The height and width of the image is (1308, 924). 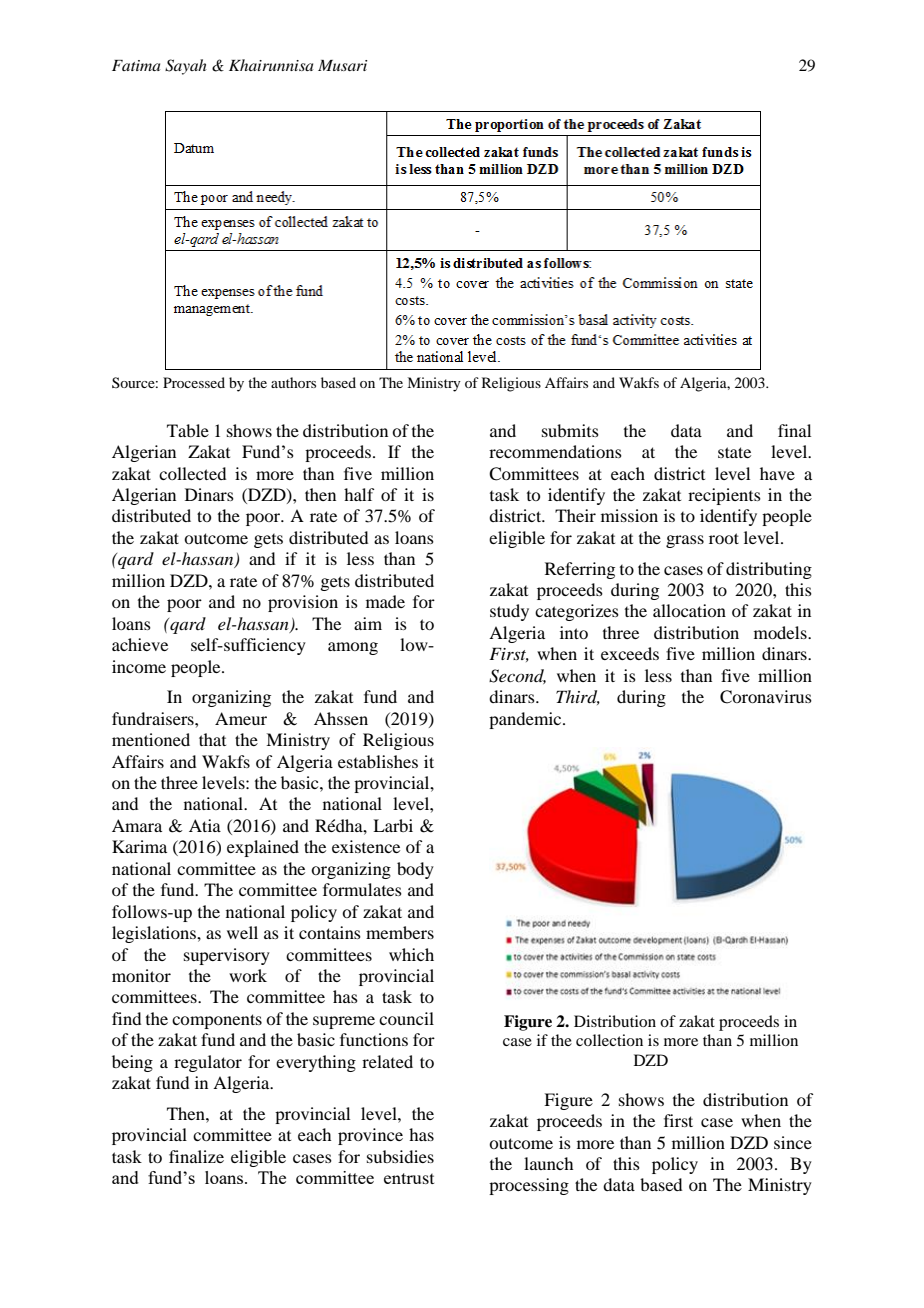 I want to click on allocation, so click(x=689, y=610).
